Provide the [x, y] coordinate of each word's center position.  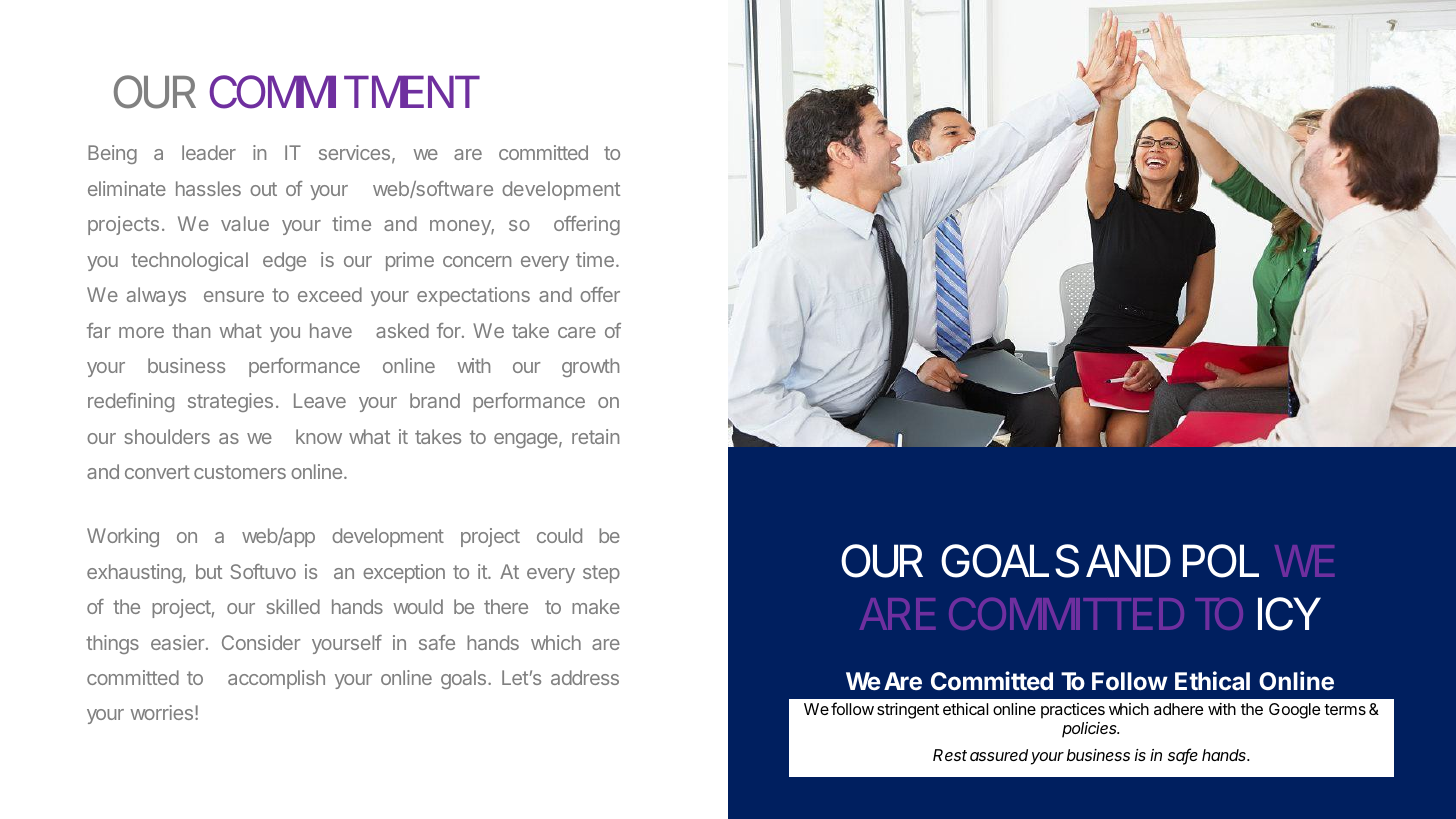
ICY [1289, 614]
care [577, 332]
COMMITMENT [343, 92]
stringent [908, 711]
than [191, 330]
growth [590, 367]
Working [123, 537]
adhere [1178, 709]
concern [477, 261]
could [559, 535]
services [354, 152]
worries [163, 712]
